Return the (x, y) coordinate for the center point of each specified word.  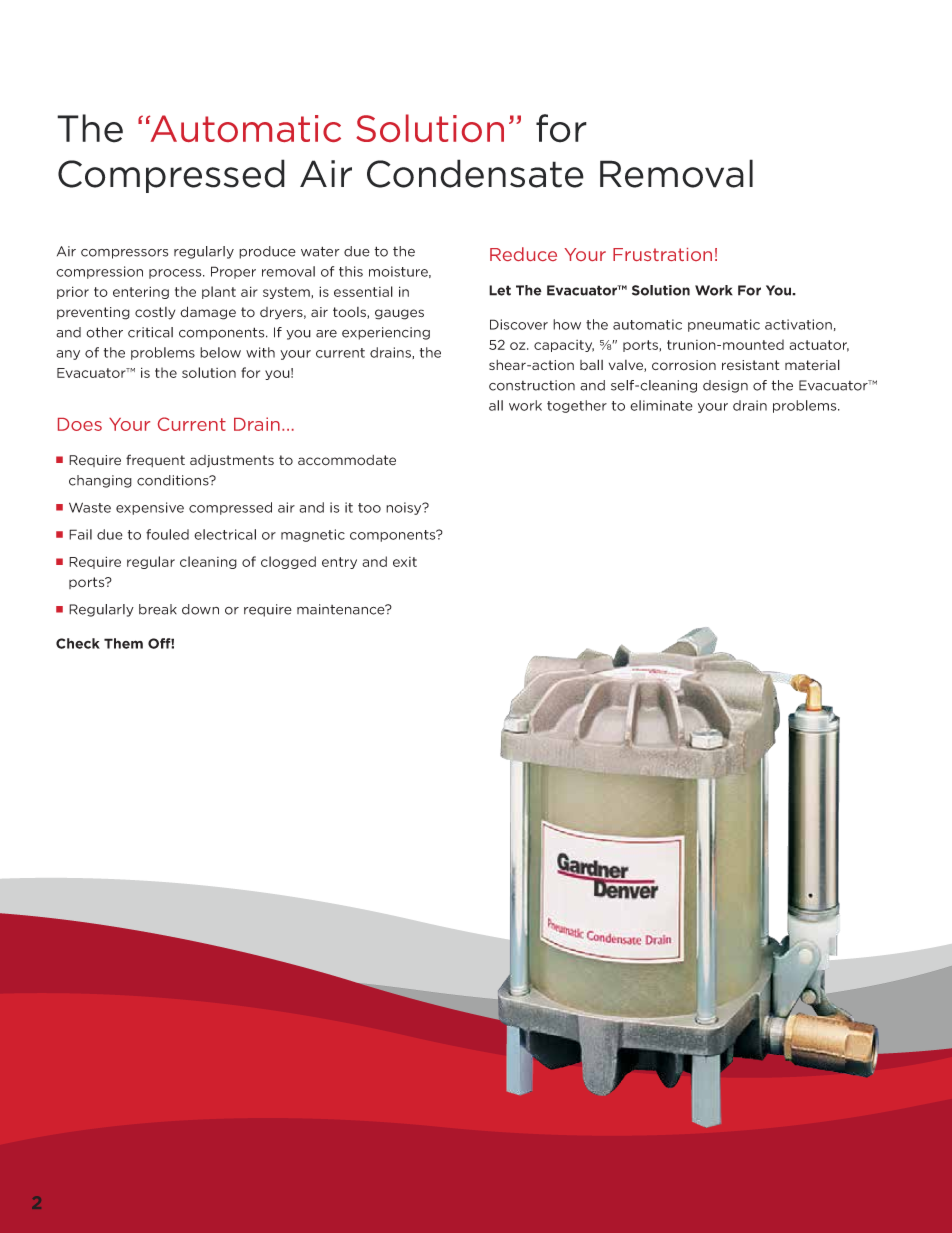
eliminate (661, 405)
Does (80, 424)
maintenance (342, 609)
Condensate (475, 173)
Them (123, 643)
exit (405, 562)
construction (532, 385)
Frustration (662, 254)
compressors (124, 253)
